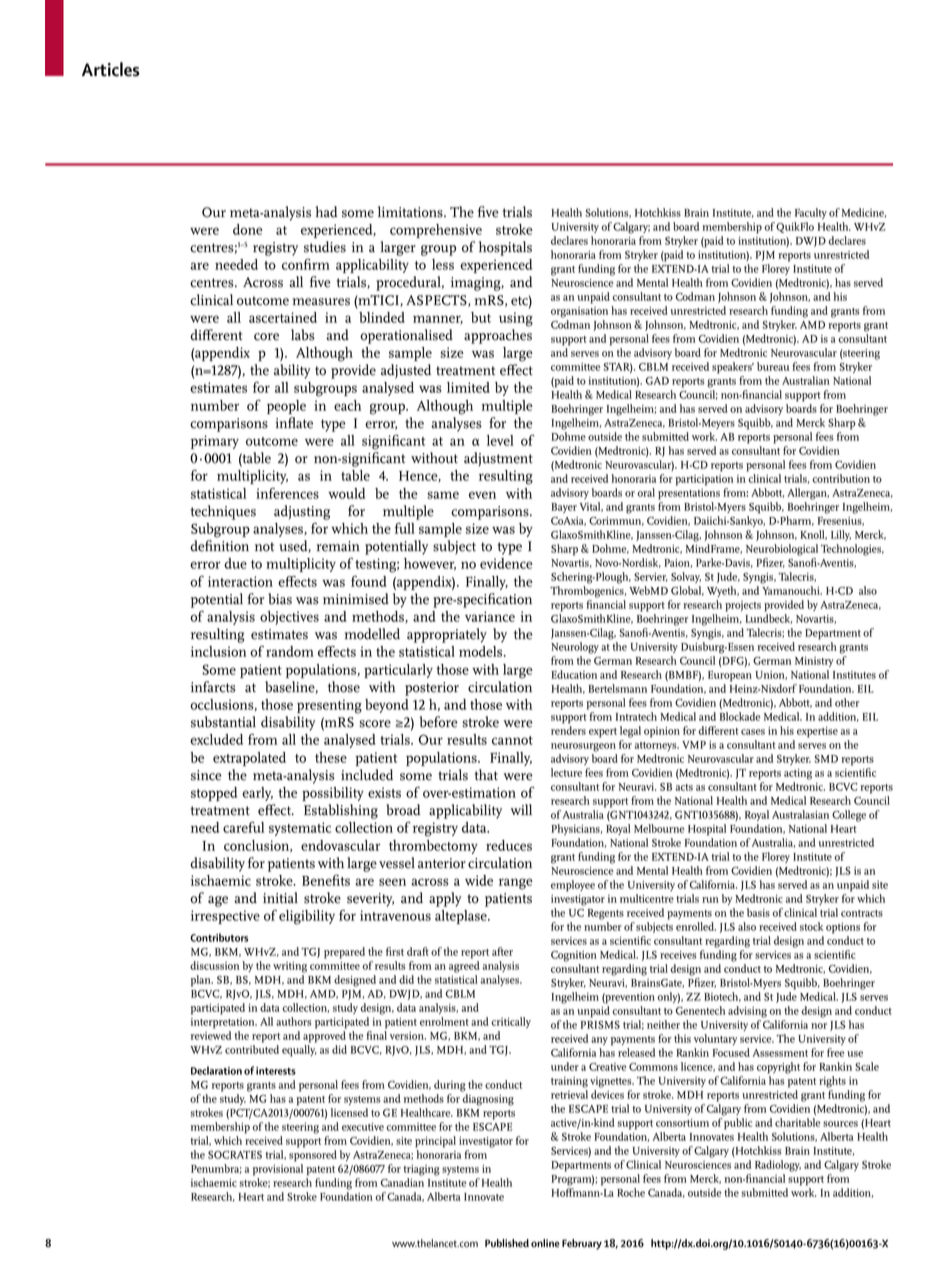  I want to click on limitations, so click(411, 212).
